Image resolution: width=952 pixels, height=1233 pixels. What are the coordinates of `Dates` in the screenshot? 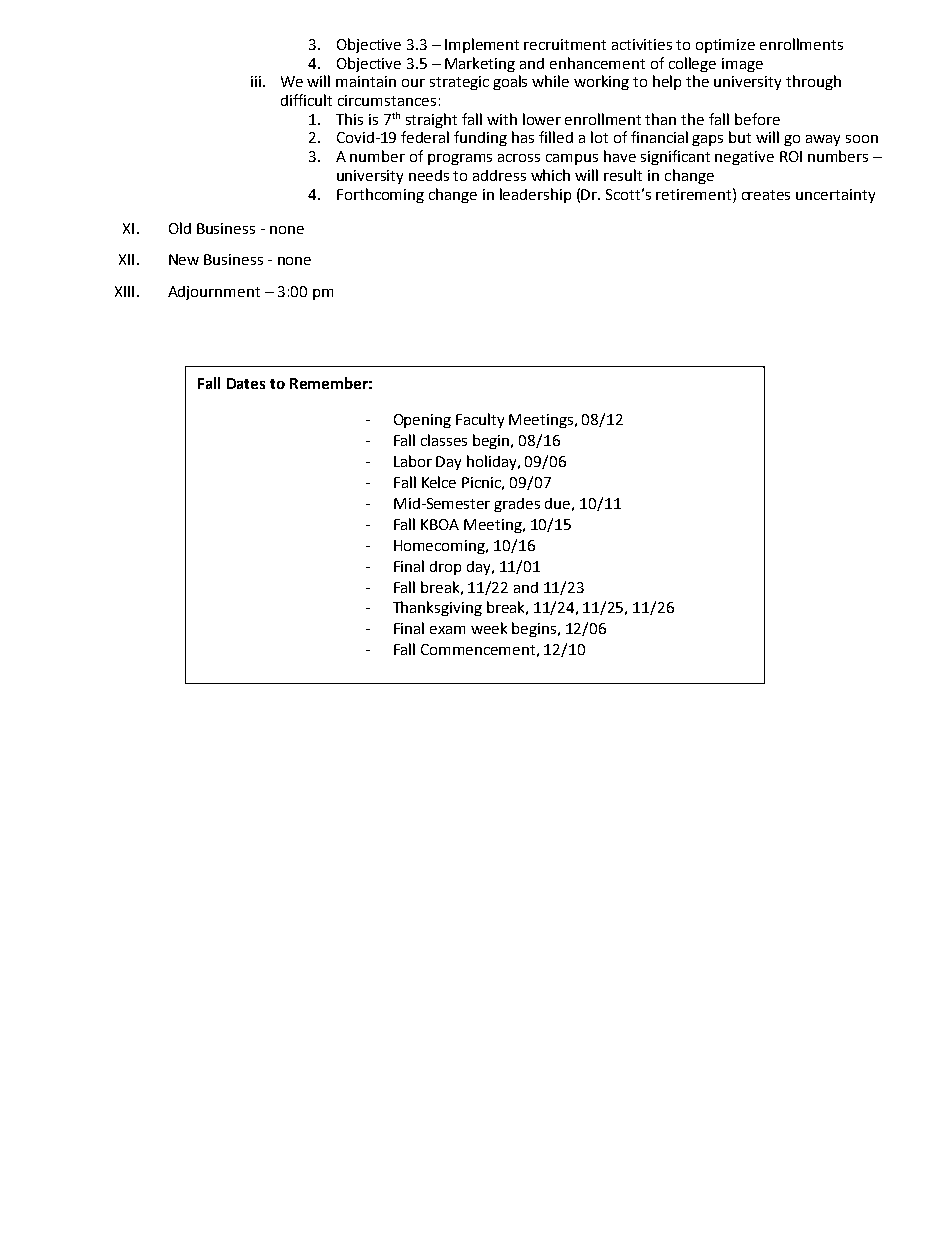 It's located at (246, 383).
